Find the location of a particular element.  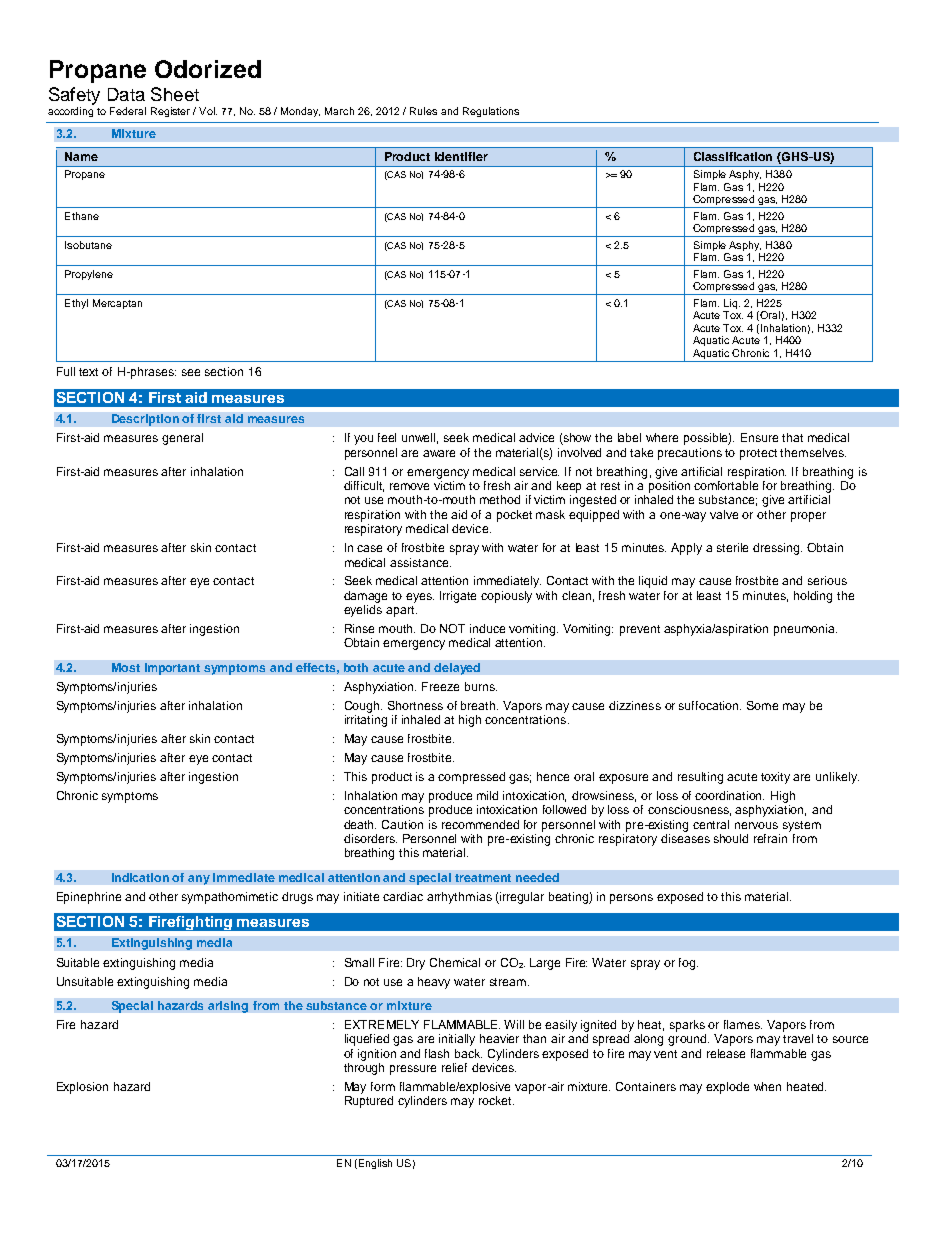

when is located at coordinates (767, 1086).
